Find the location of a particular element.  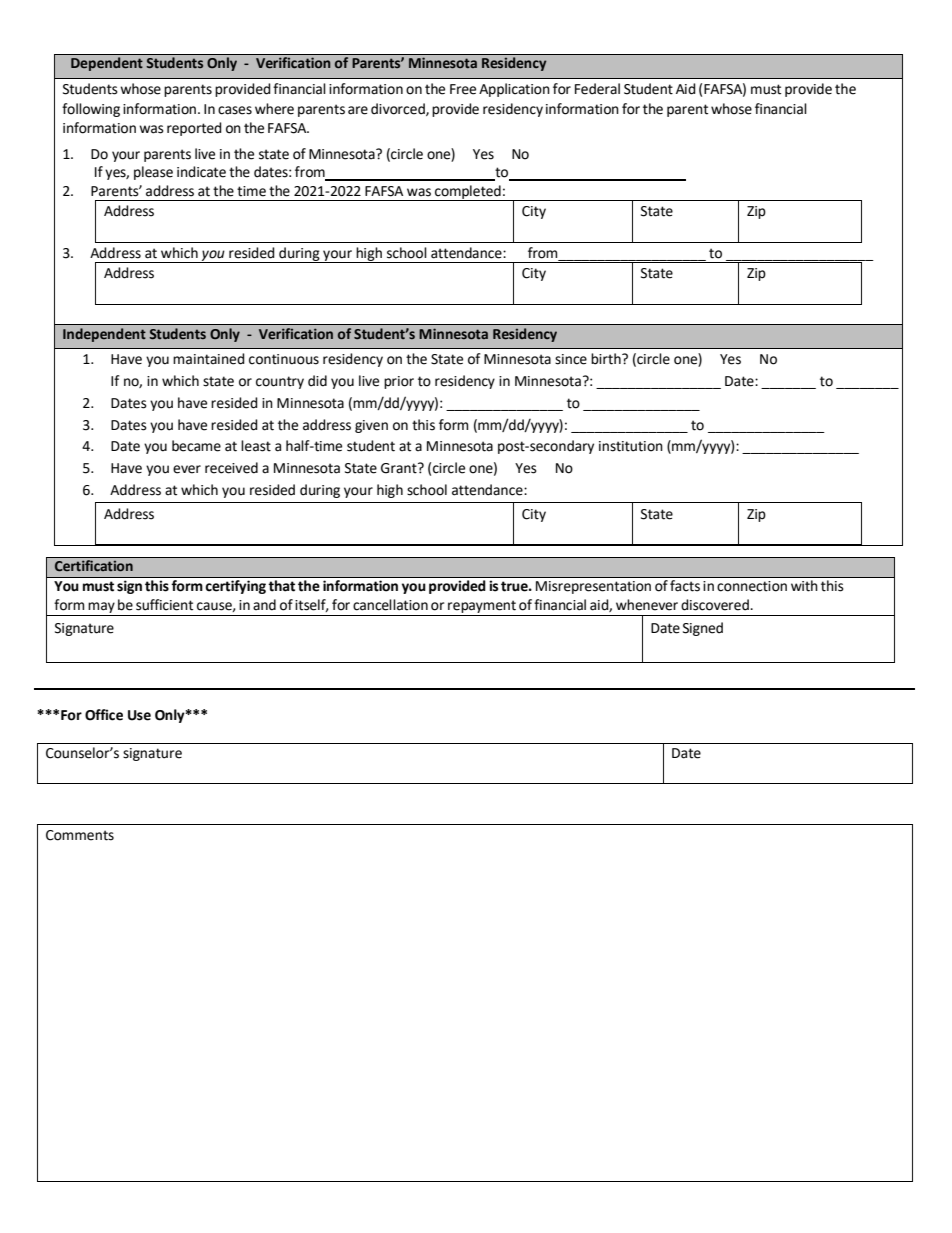

institution is located at coordinates (631, 446).
